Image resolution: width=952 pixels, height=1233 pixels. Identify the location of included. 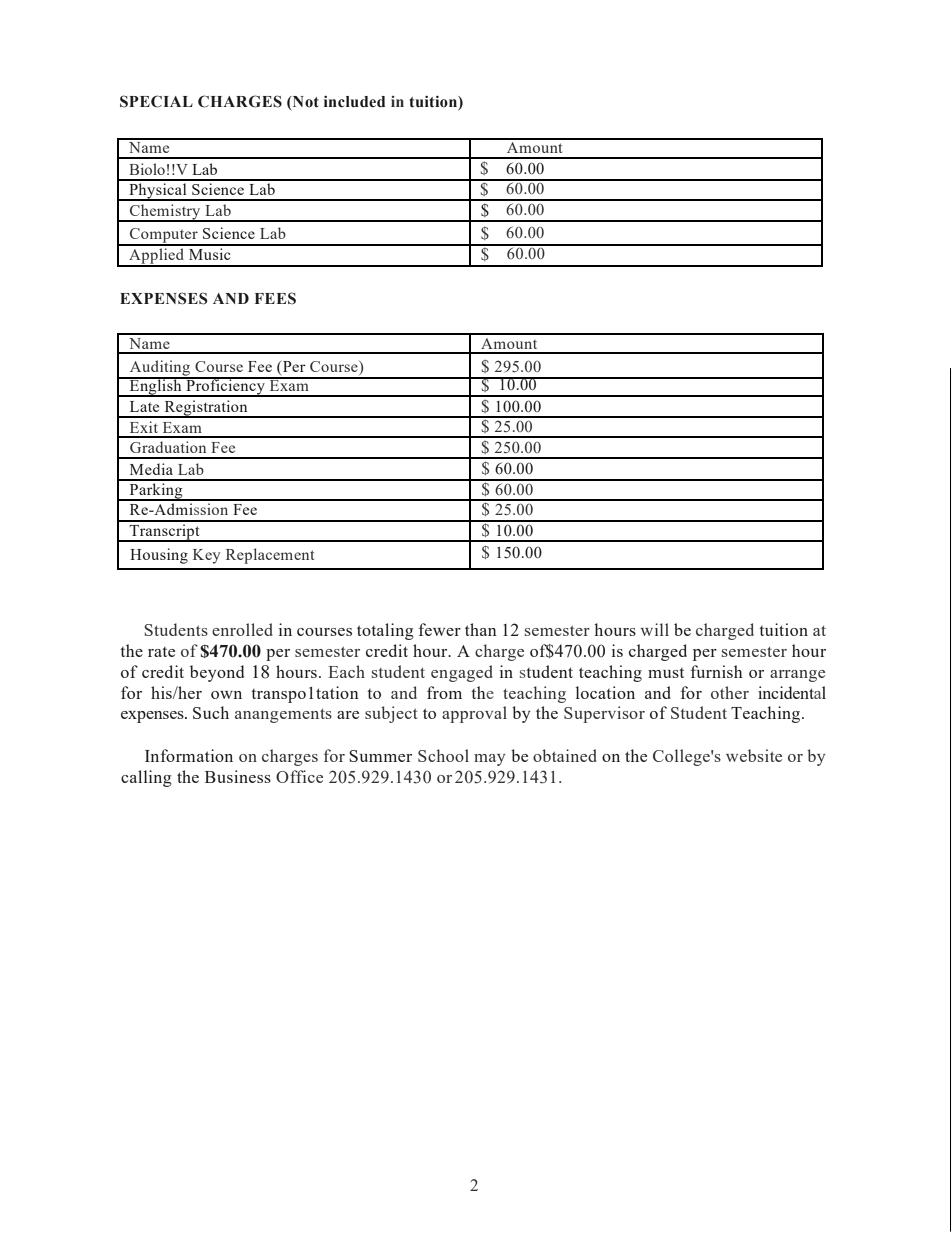
(354, 101).
